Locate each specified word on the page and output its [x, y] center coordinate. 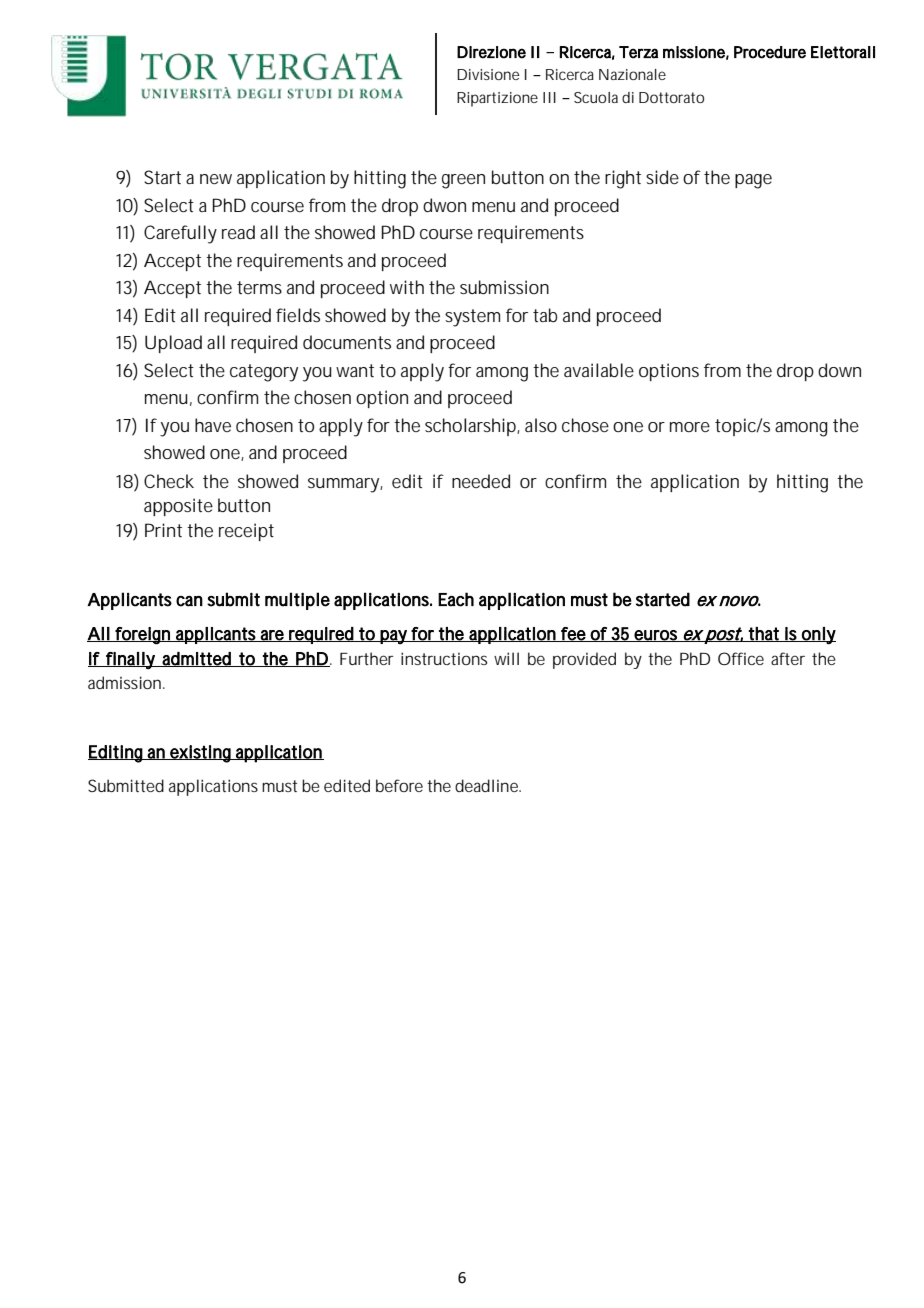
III [549, 97]
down [839, 370]
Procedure [770, 52]
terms [259, 287]
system [472, 318]
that [765, 634]
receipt [246, 532]
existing [201, 754]
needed [481, 481]
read [238, 232]
